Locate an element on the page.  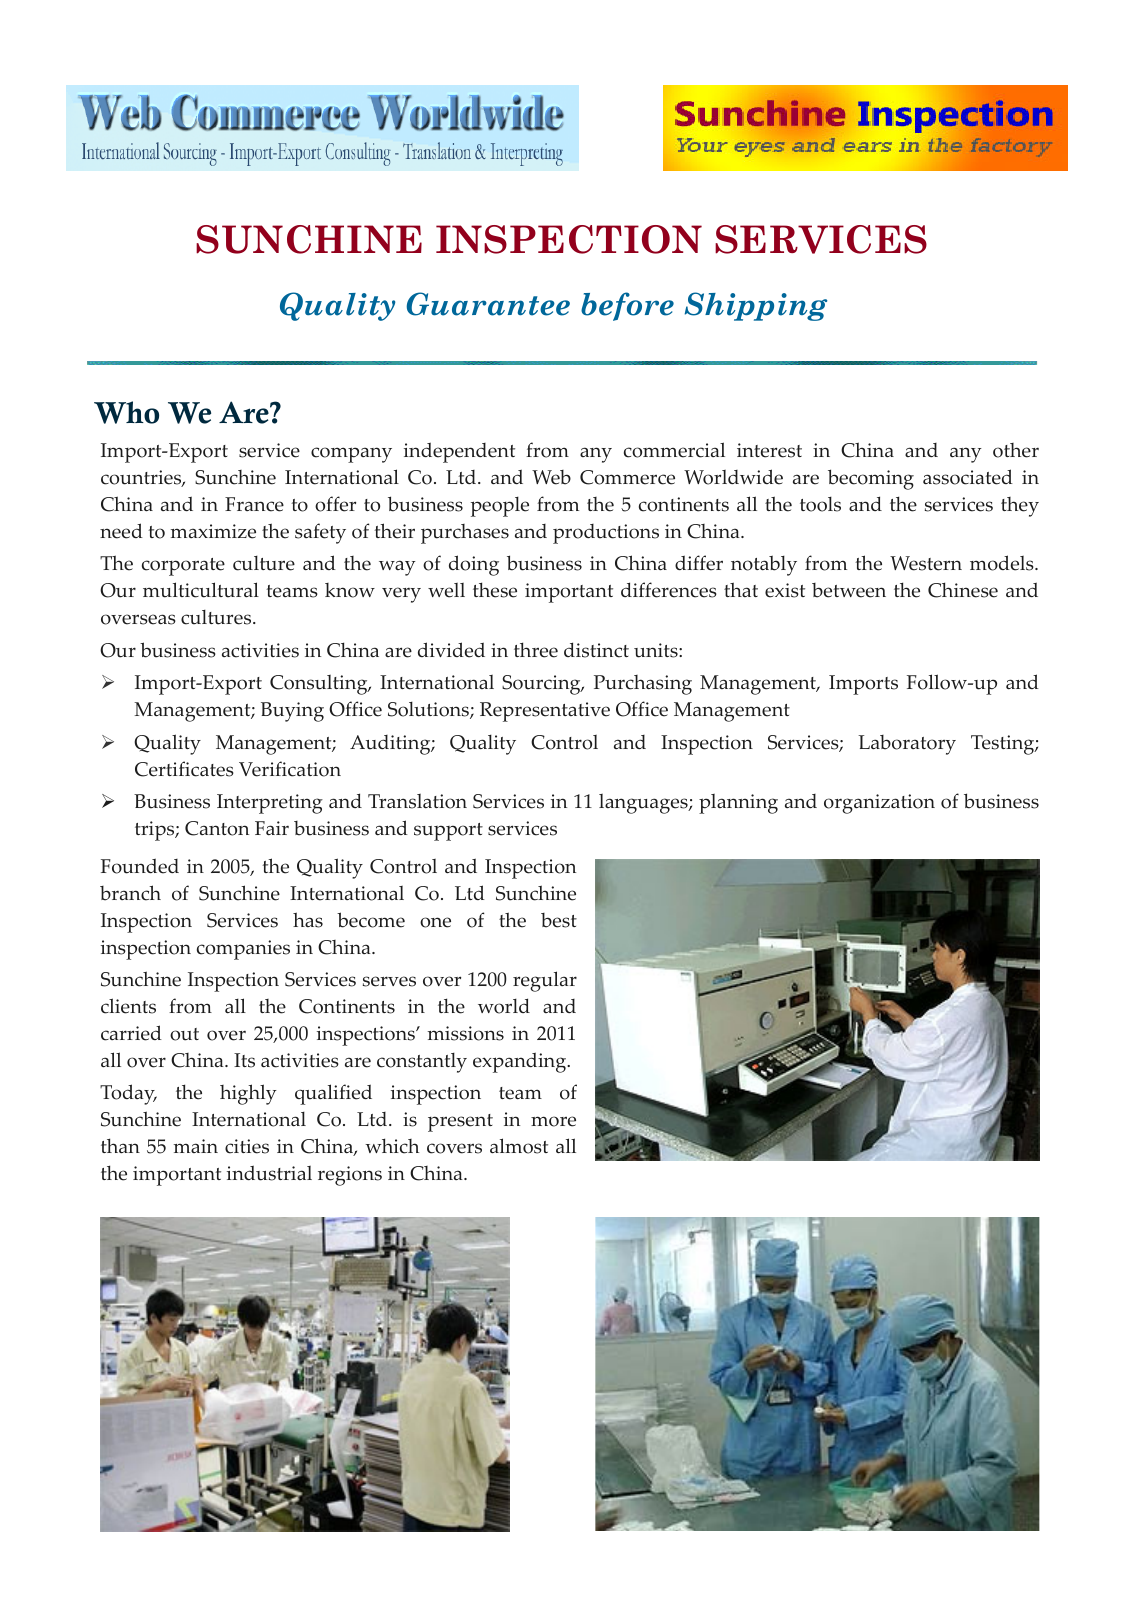
Web is located at coordinates (551, 477).
